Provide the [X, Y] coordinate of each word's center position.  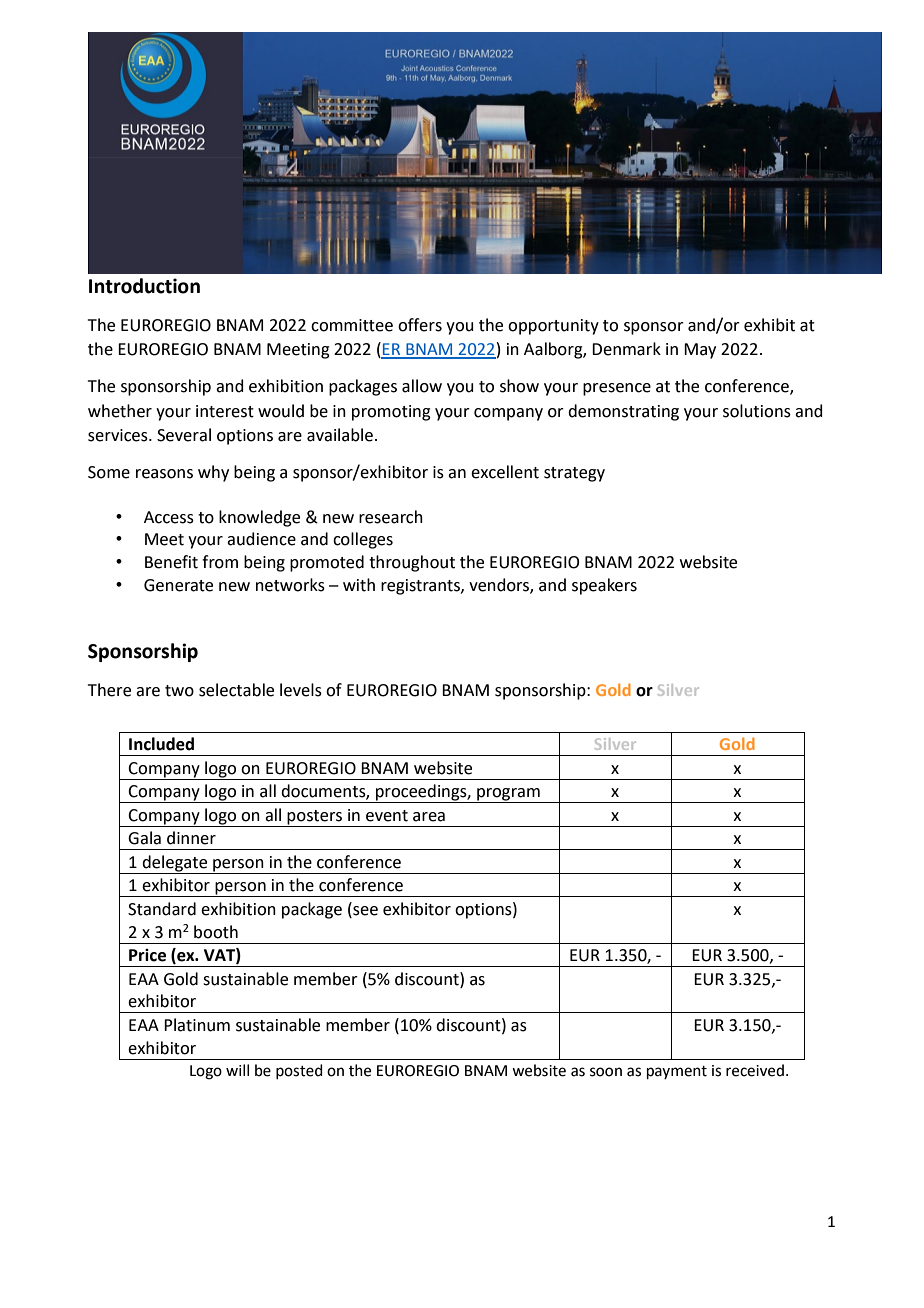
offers [420, 325]
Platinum [197, 1025]
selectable [236, 690]
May [700, 351]
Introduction [144, 286]
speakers [604, 586]
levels [301, 690]
